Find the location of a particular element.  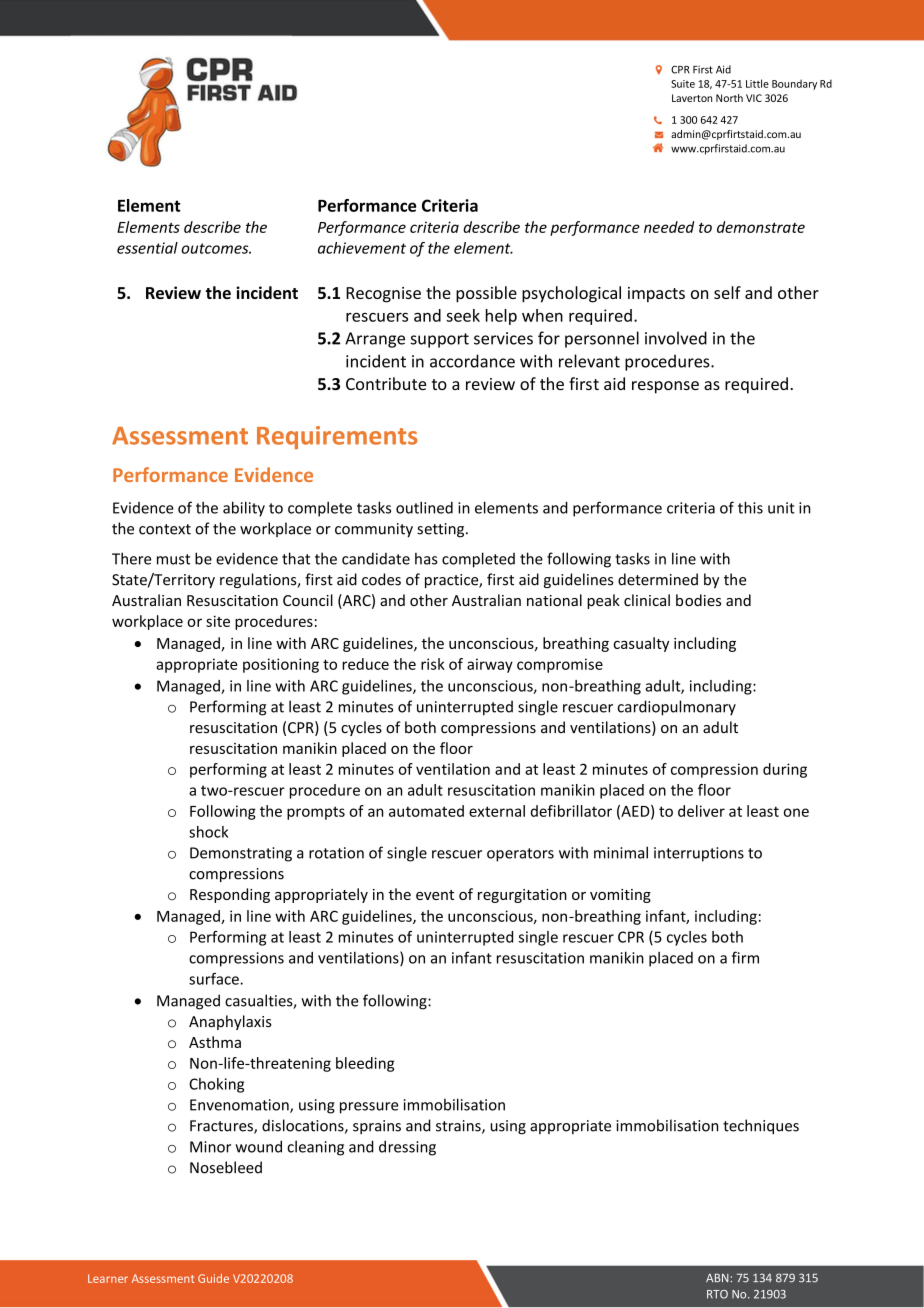

ability is located at coordinates (244, 509).
